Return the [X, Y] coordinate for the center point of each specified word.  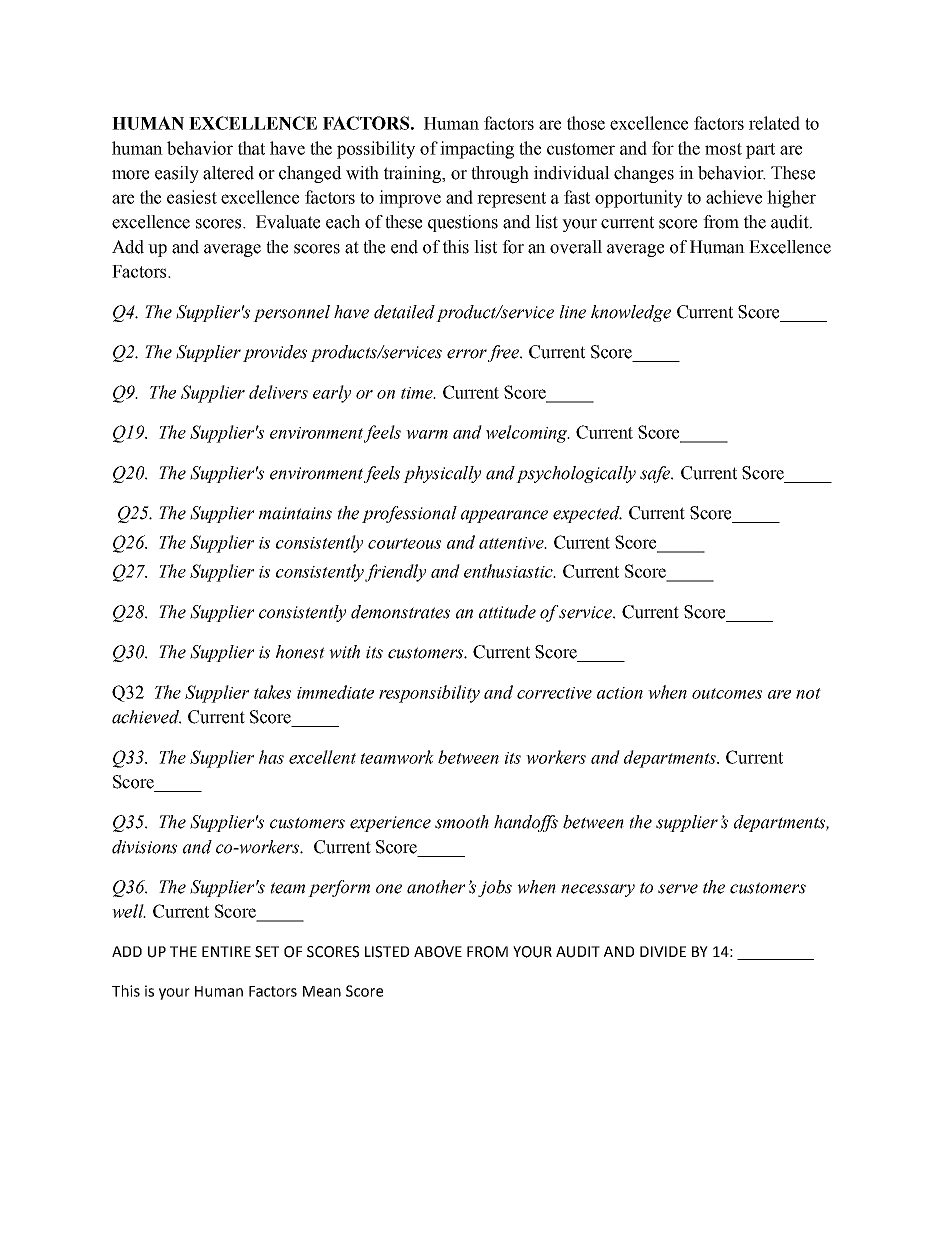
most [723, 149]
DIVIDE [663, 951]
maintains [295, 513]
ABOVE [438, 952]
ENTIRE [226, 951]
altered [228, 173]
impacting [477, 150]
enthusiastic [509, 571]
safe [656, 474]
